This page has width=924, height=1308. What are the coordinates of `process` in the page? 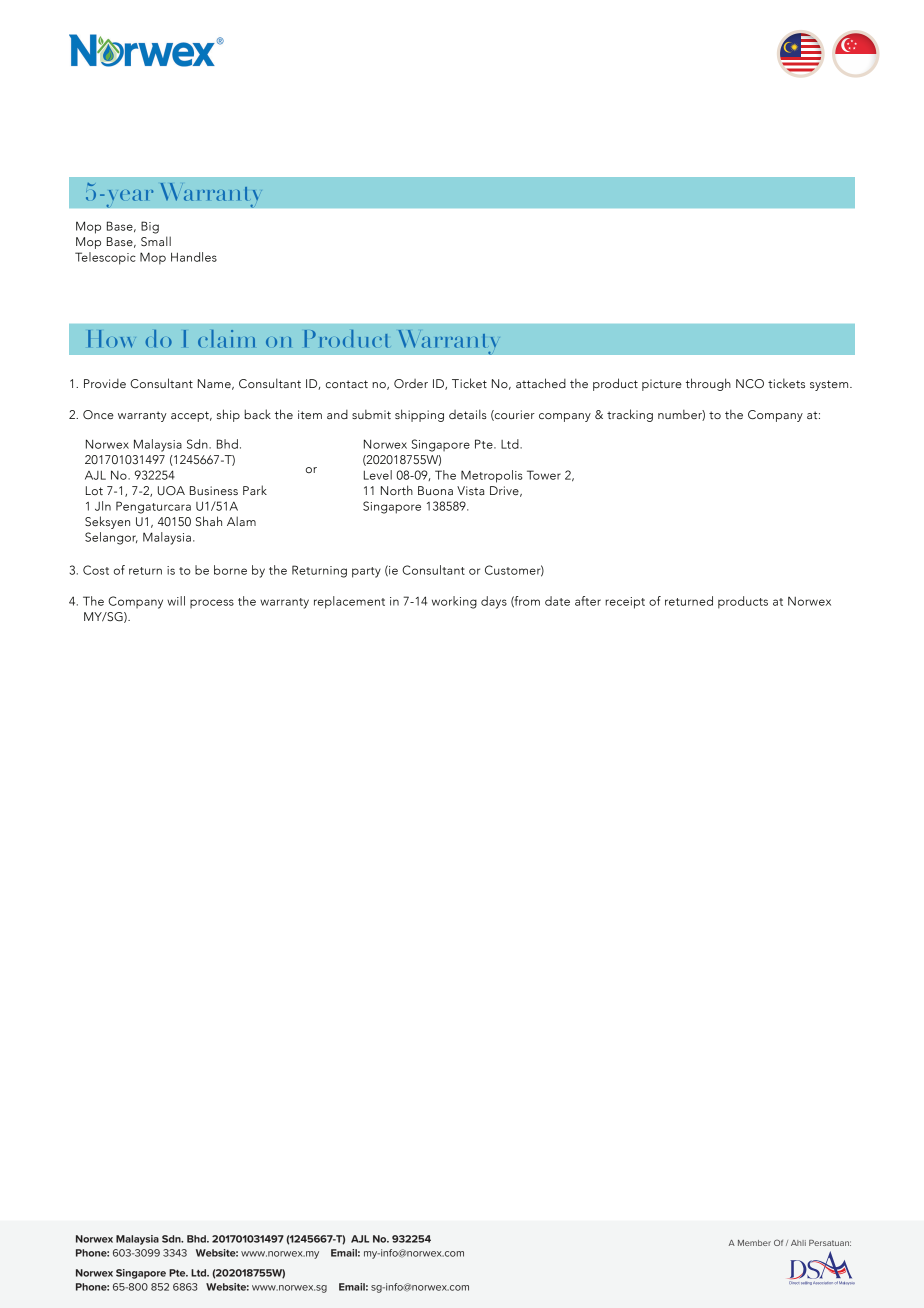 It's located at (212, 603).
